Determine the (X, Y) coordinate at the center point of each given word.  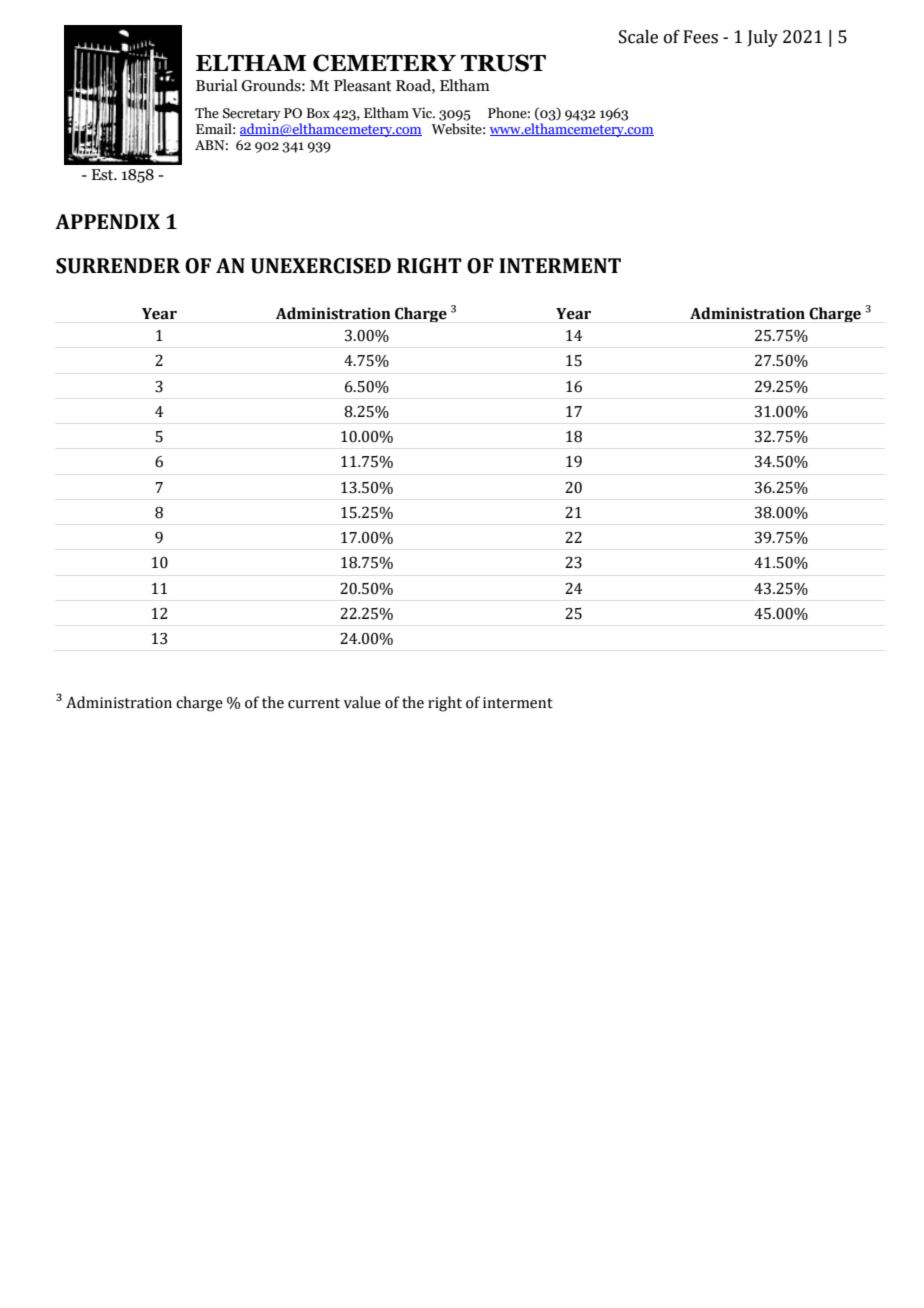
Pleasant (362, 85)
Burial (217, 85)
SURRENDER (118, 266)
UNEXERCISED (321, 266)
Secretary (252, 116)
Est (103, 175)
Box (318, 113)
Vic (423, 112)
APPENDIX (107, 221)
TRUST (503, 63)
